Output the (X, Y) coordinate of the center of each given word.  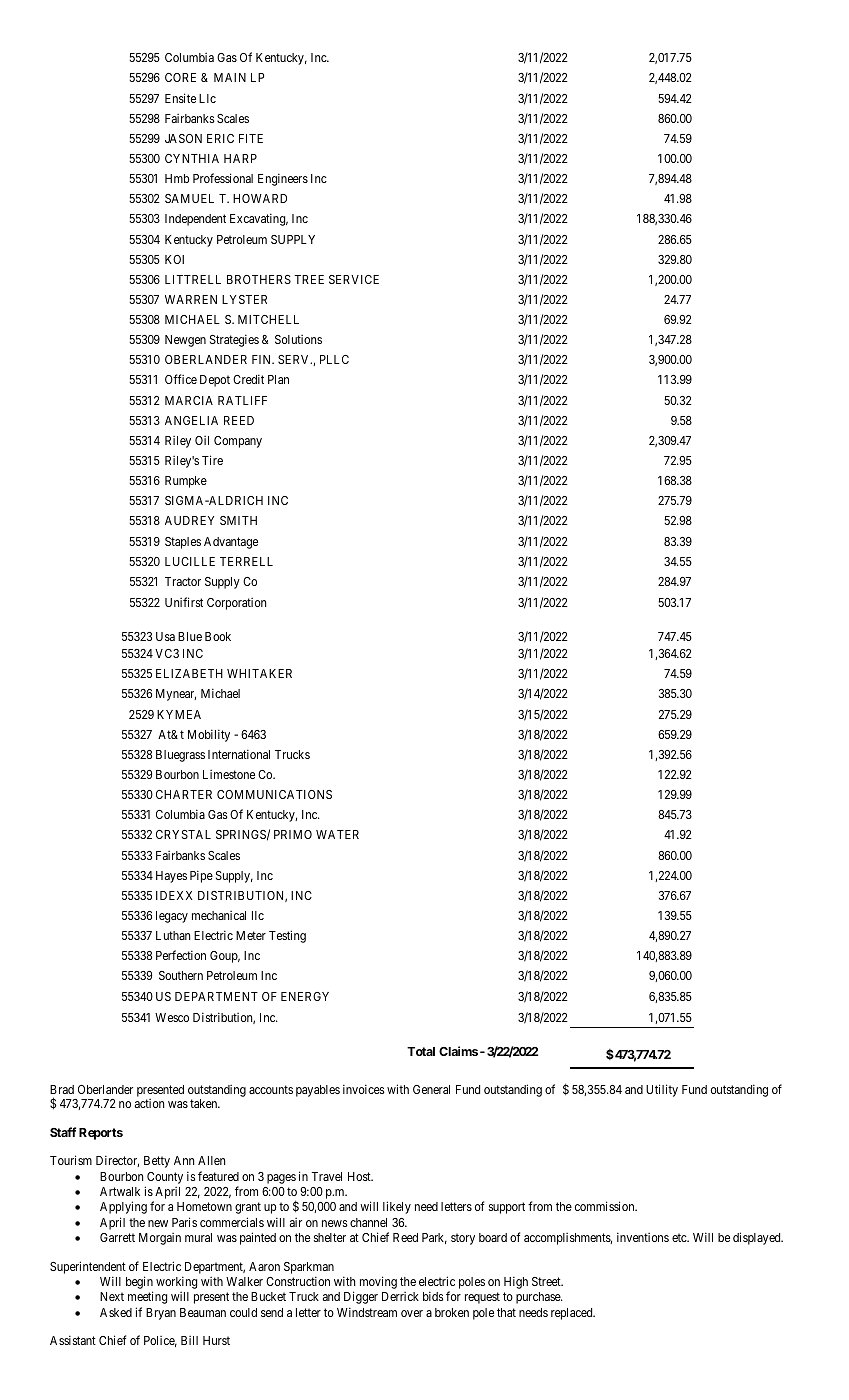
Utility (662, 1090)
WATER (337, 834)
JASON (183, 138)
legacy (172, 917)
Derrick (400, 1296)
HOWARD (260, 198)
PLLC (334, 359)
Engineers (283, 179)
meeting (147, 1297)
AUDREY (189, 520)
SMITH (238, 520)
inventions (643, 1237)
